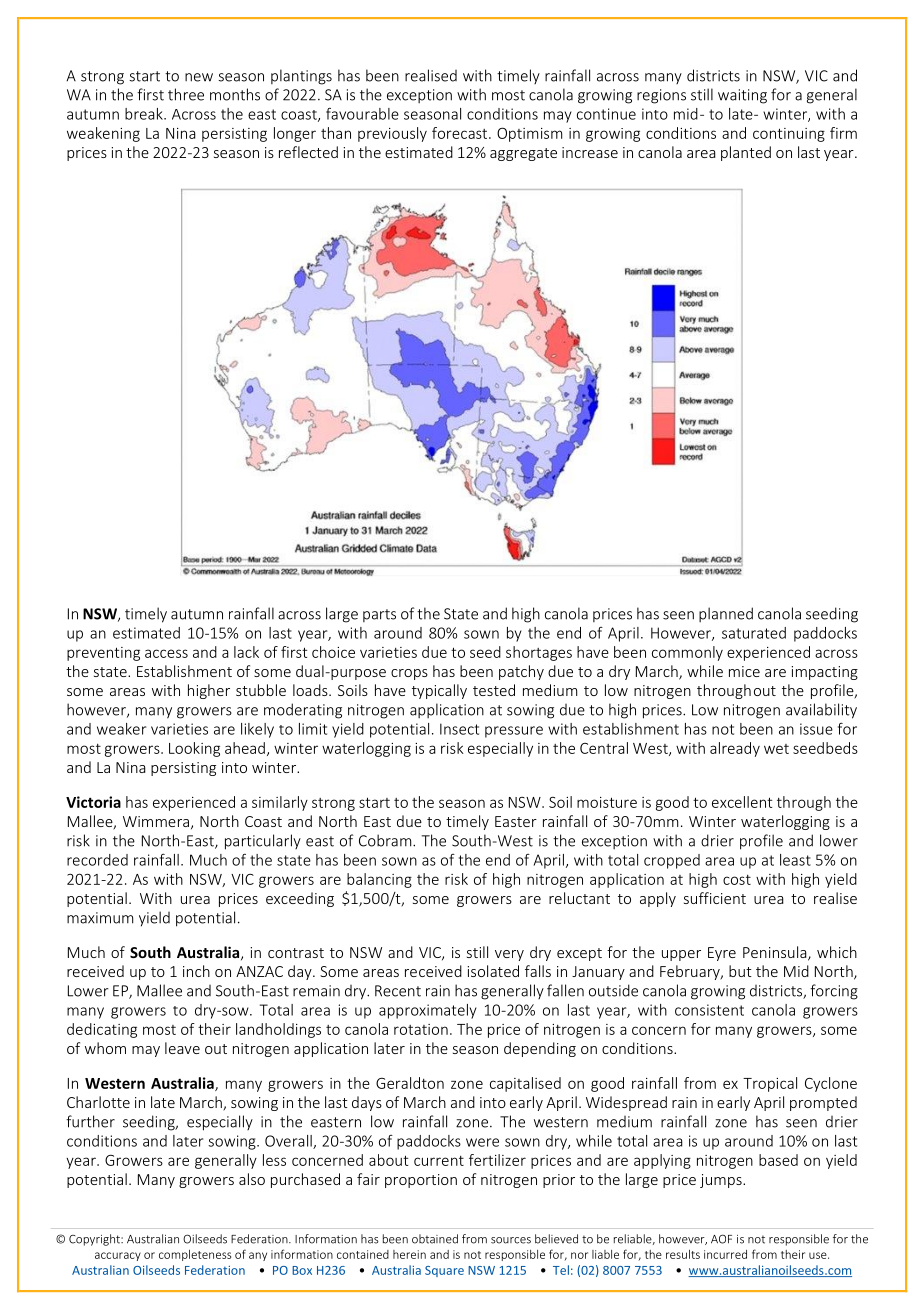  I want to click on access, so click(166, 653).
